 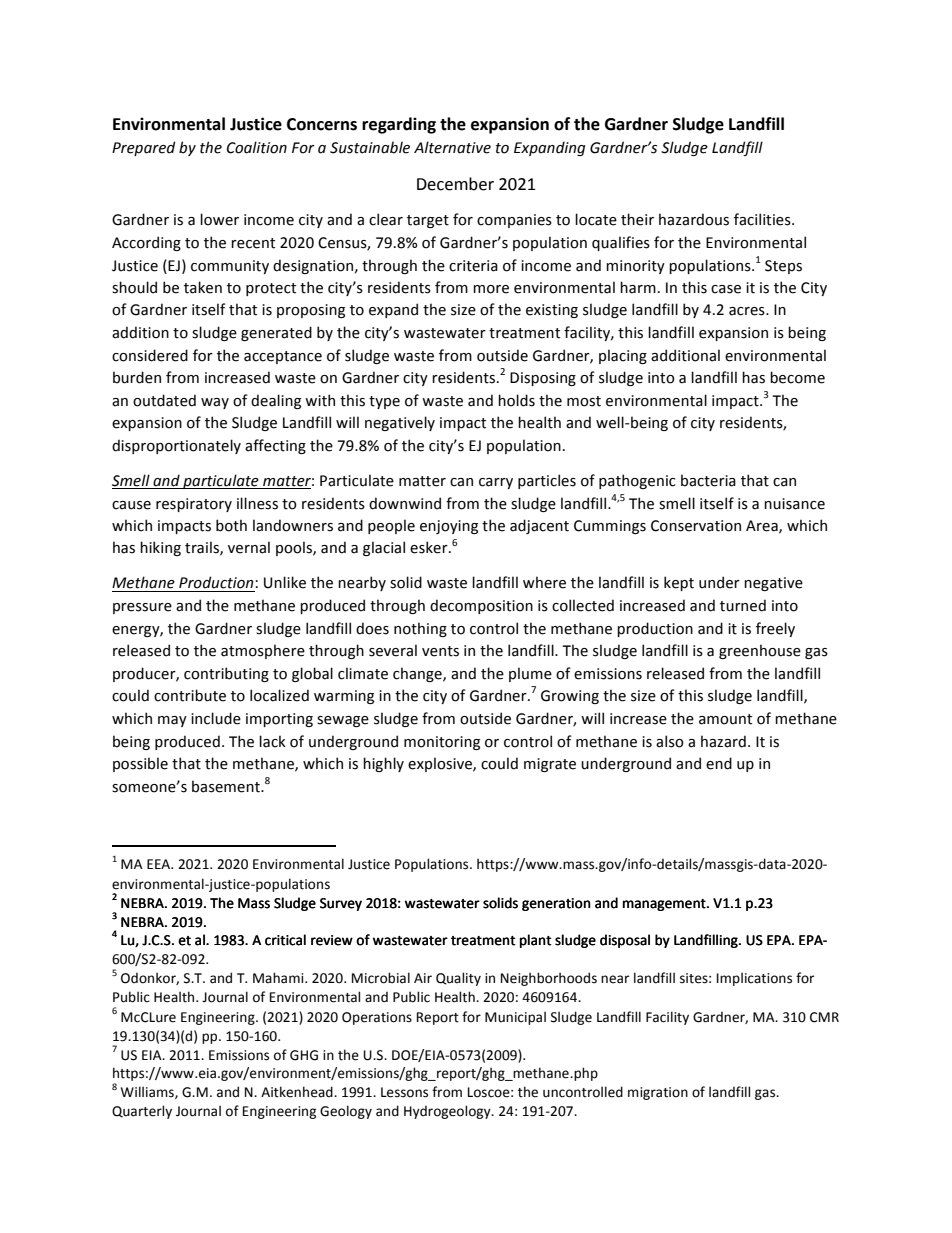 I want to click on Coalition, so click(x=257, y=147).
